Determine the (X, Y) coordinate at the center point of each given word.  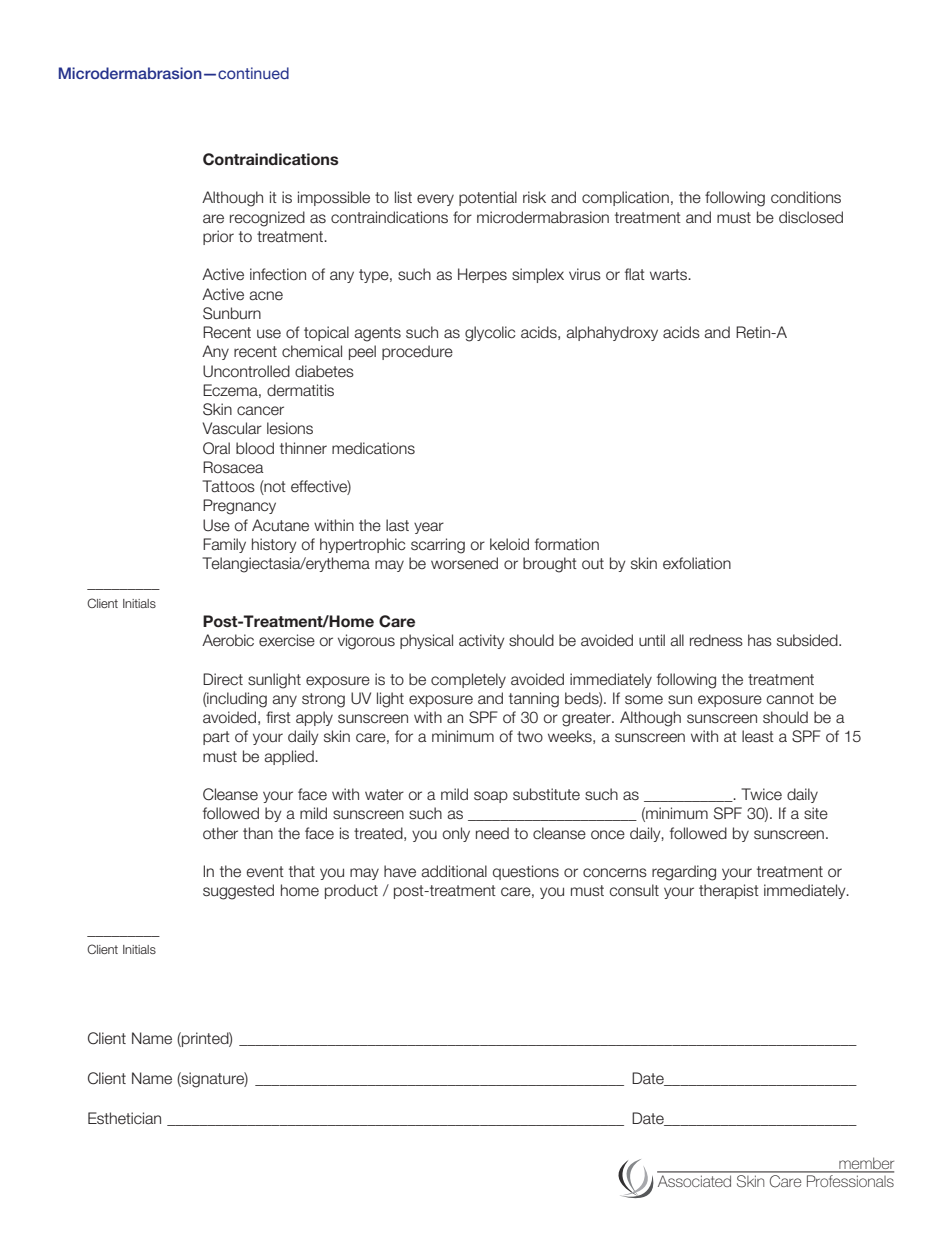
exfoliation (697, 563)
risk (534, 197)
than (258, 833)
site (816, 813)
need (492, 833)
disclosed (811, 217)
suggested (238, 892)
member (865, 1164)
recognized (267, 219)
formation (567, 544)
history (274, 545)
